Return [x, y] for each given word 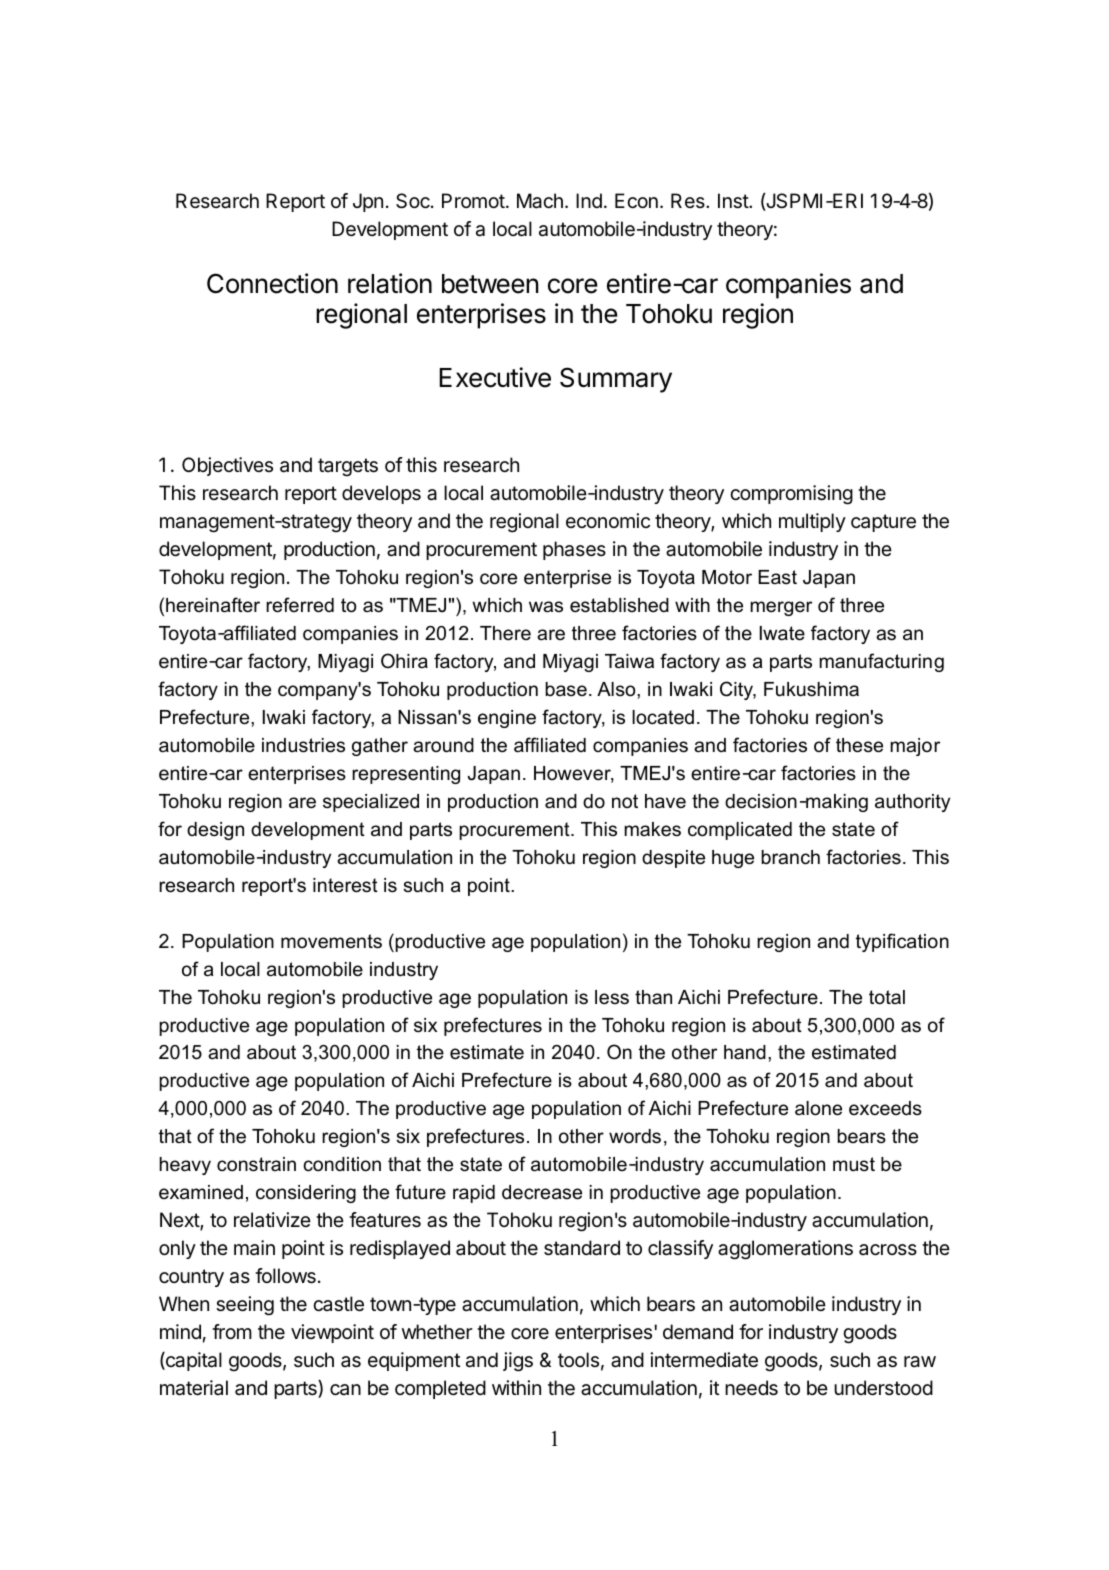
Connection [272, 283]
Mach [540, 201]
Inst [734, 201]
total [887, 997]
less [612, 997]
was [546, 607]
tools [578, 1359]
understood [883, 1388]
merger [781, 608]
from [232, 1331]
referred [300, 605]
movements [331, 941]
